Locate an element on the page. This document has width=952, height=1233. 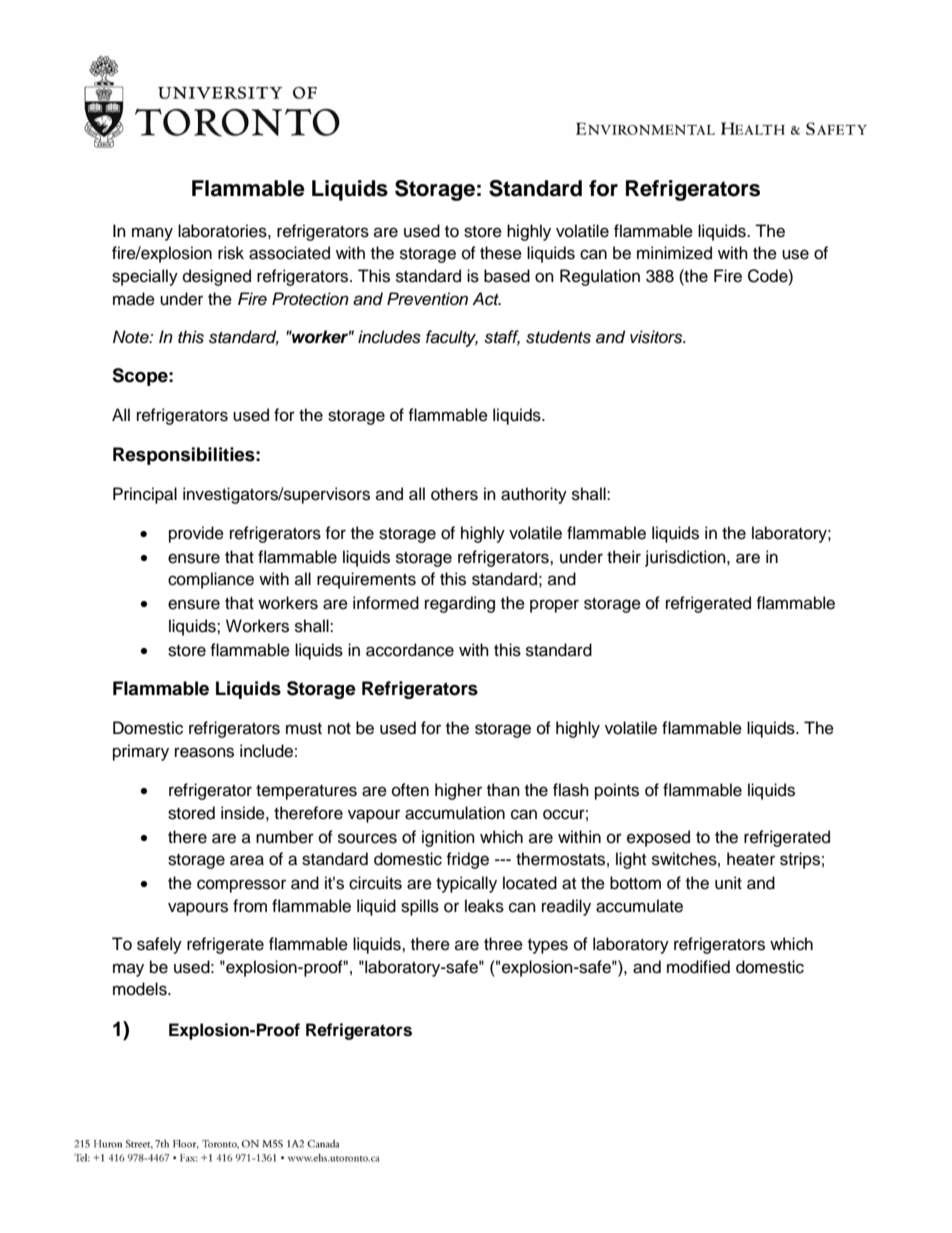
these is located at coordinates (501, 253).
